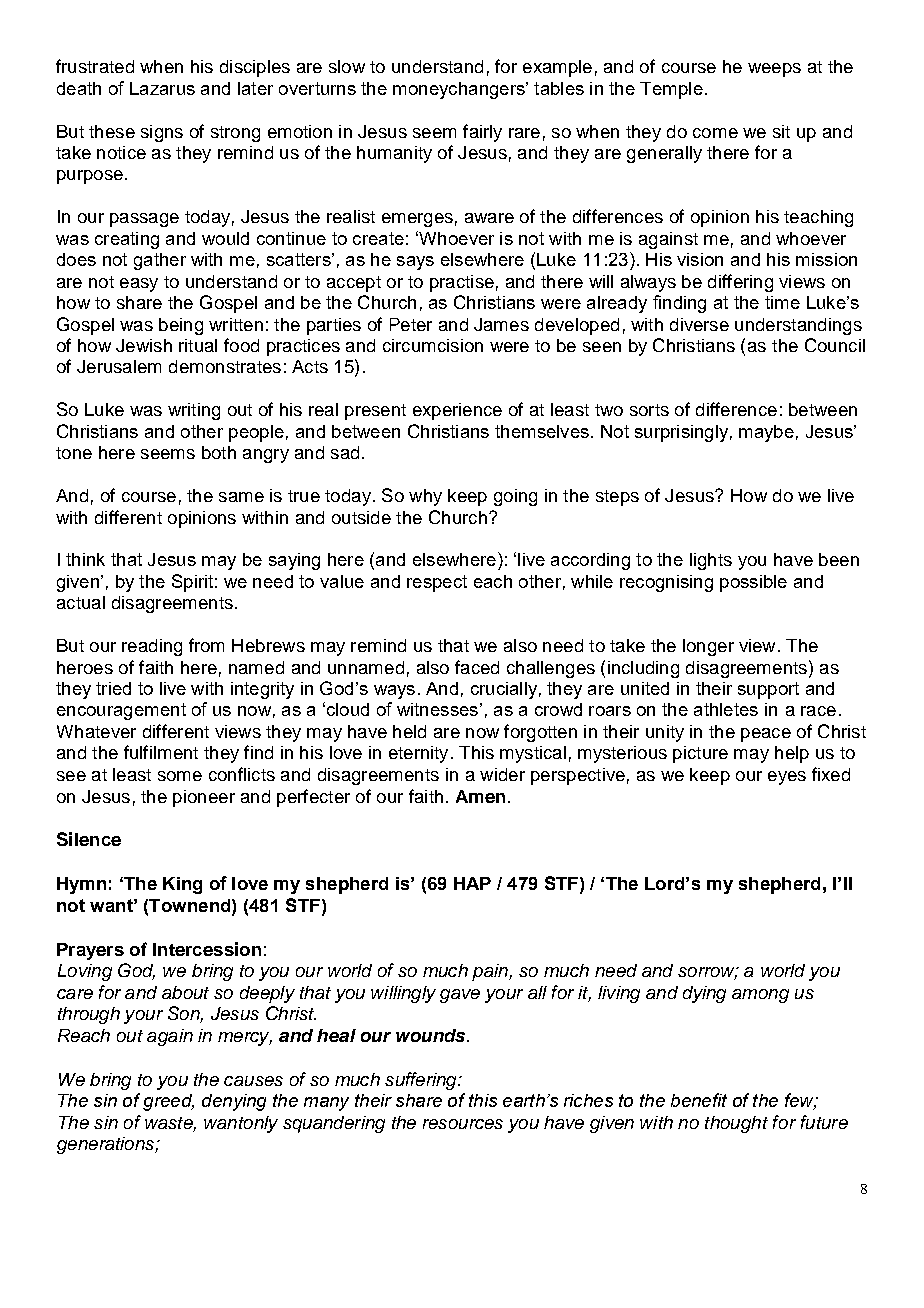 This page has width=924, height=1308. Describe the element at coordinates (482, 133) in the page. I see `fairly` at that location.
